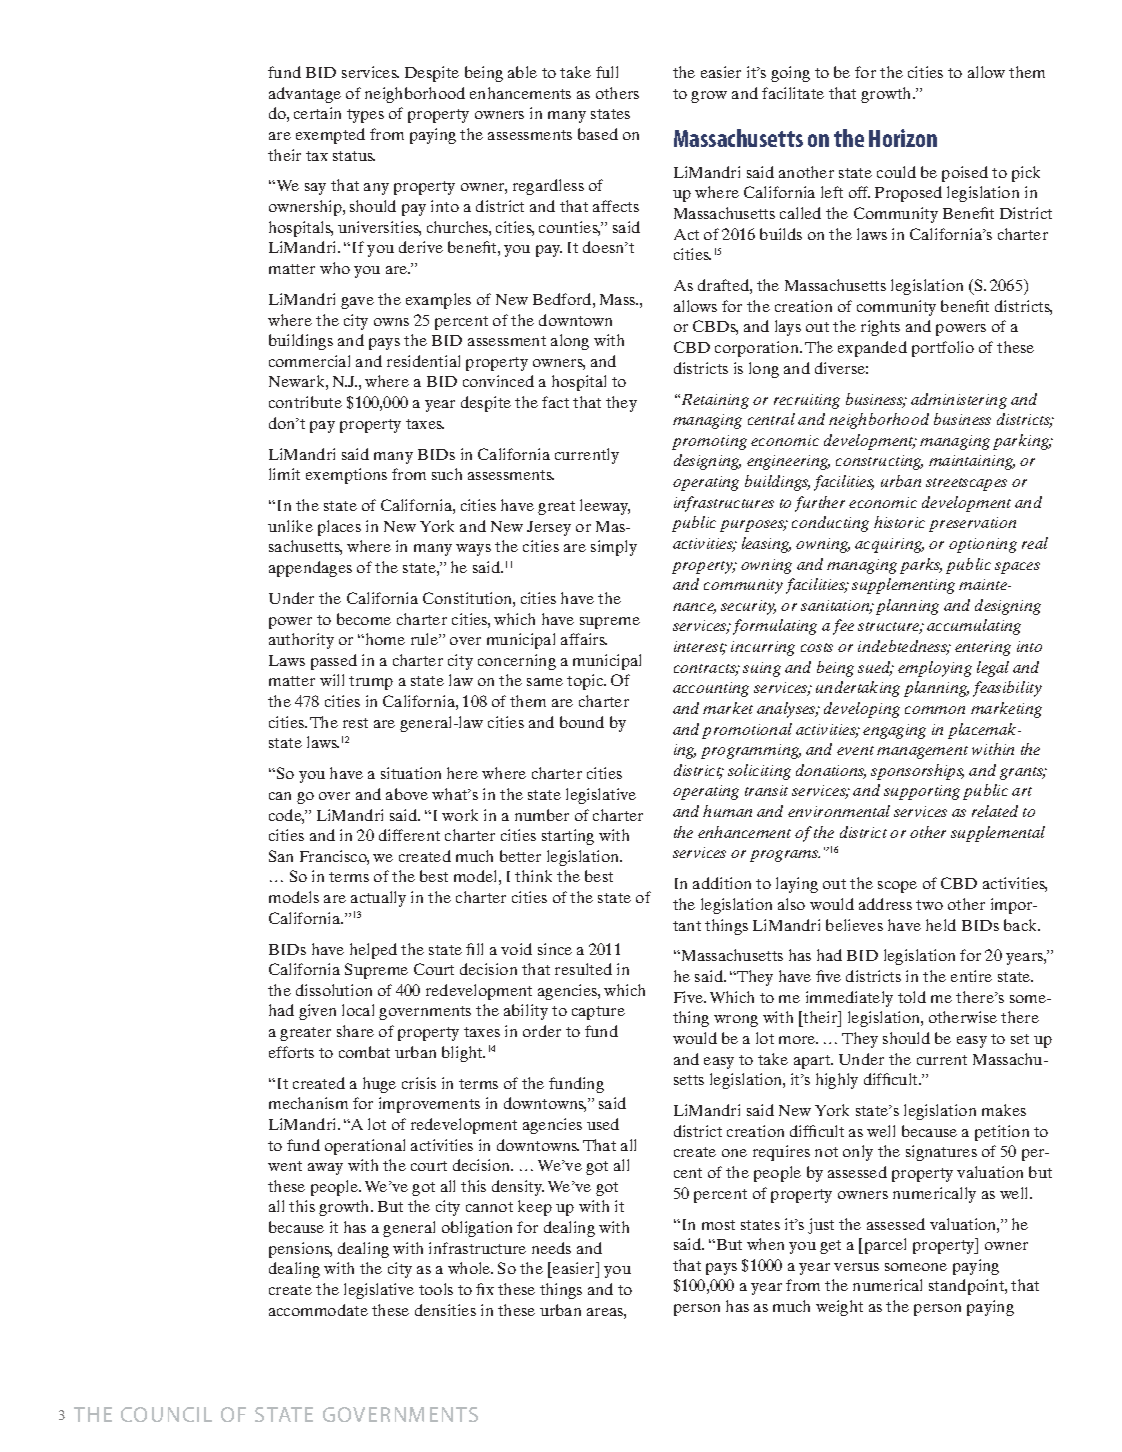 Image resolution: width=1122 pixels, height=1452 pixels. I want to click on advantage, so click(305, 95).
